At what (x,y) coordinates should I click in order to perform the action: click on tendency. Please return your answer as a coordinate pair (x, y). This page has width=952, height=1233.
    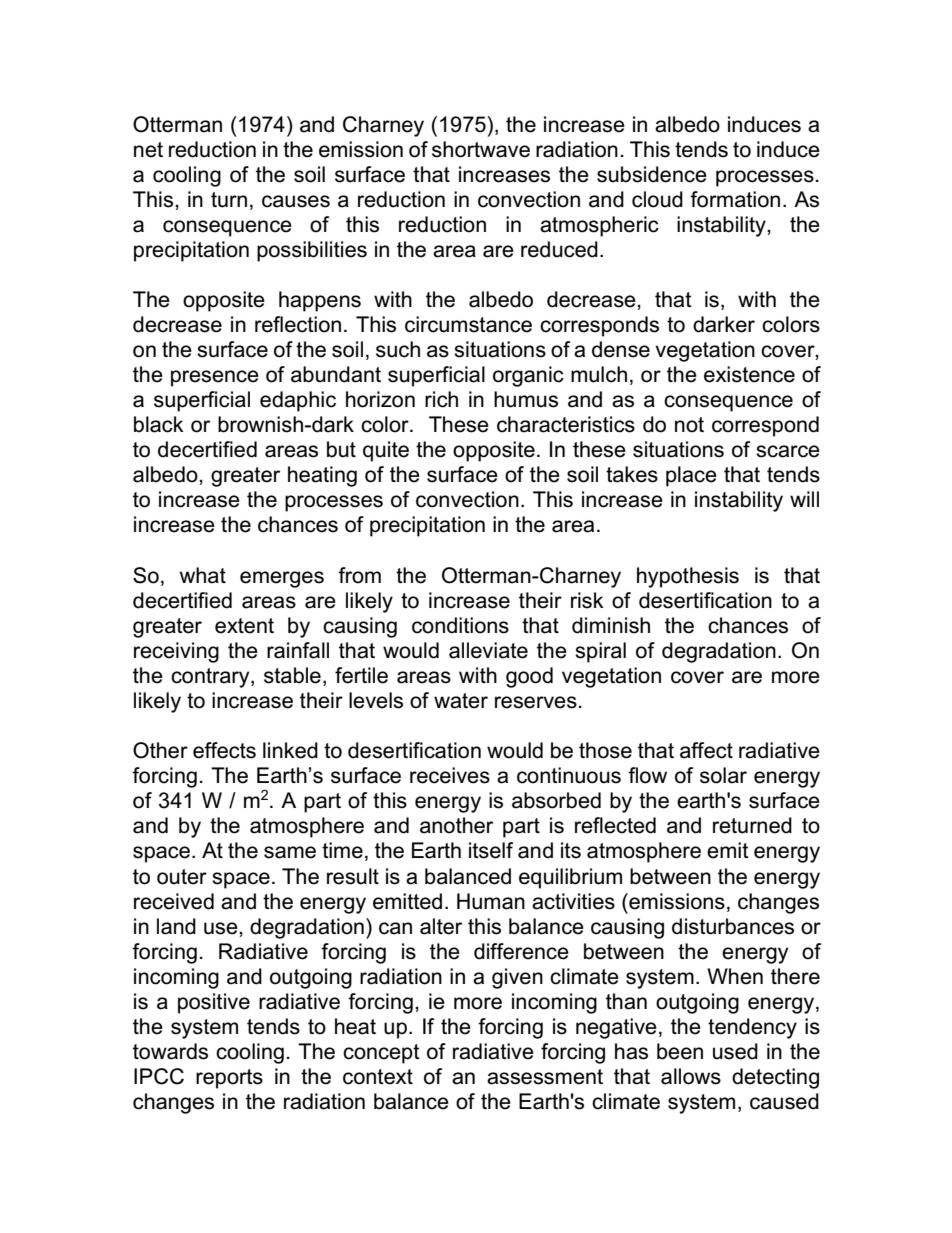
    Looking at the image, I should click on (752, 1028).
